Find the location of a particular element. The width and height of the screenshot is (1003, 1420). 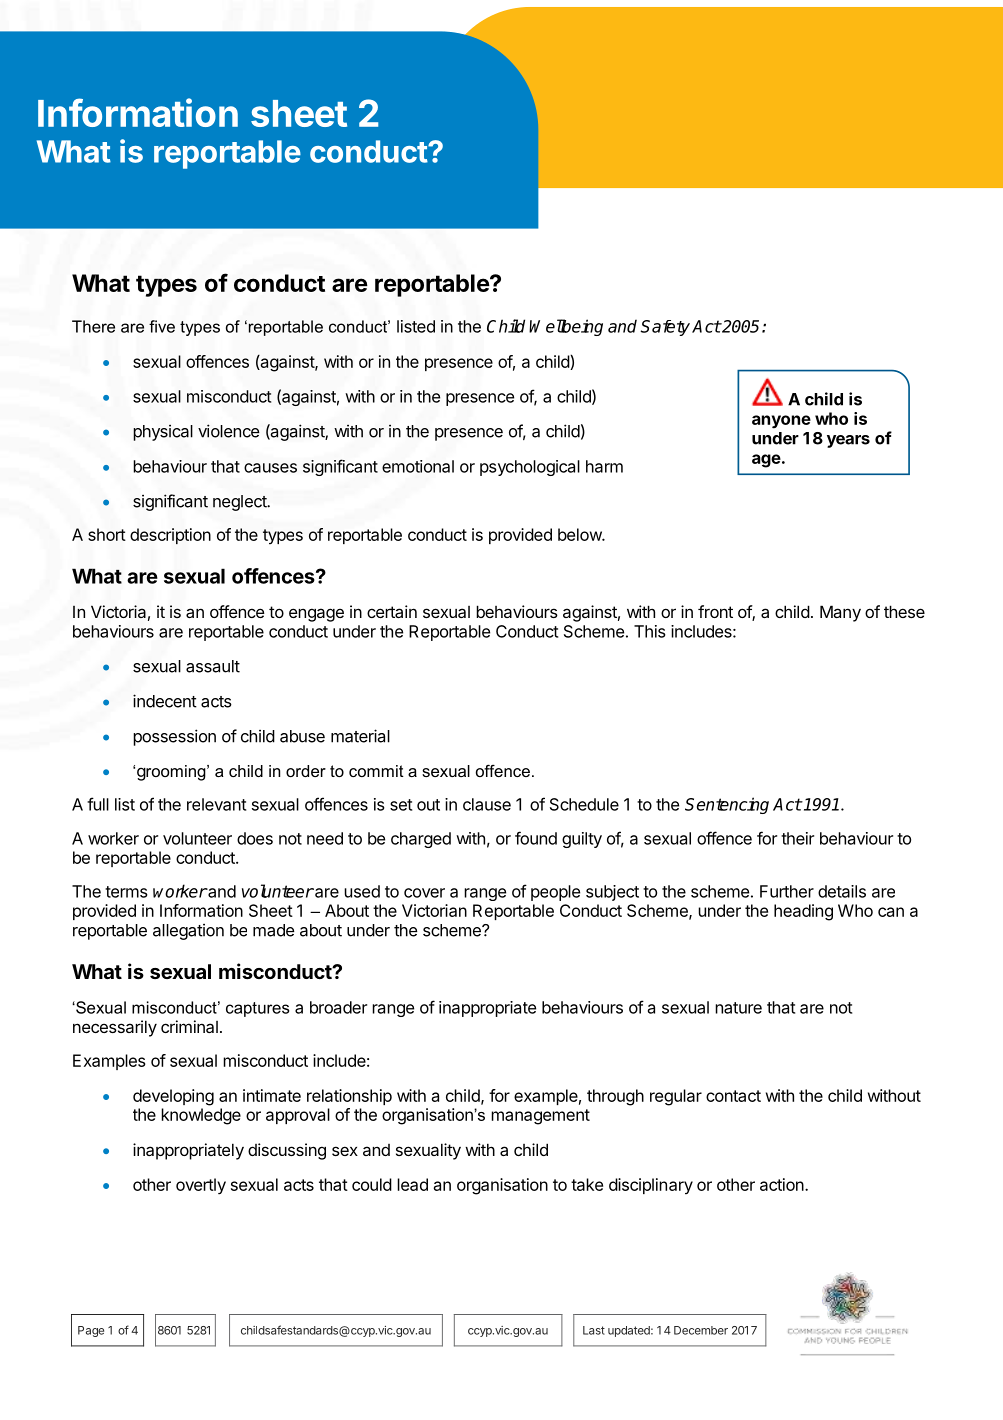

five is located at coordinates (162, 326).
